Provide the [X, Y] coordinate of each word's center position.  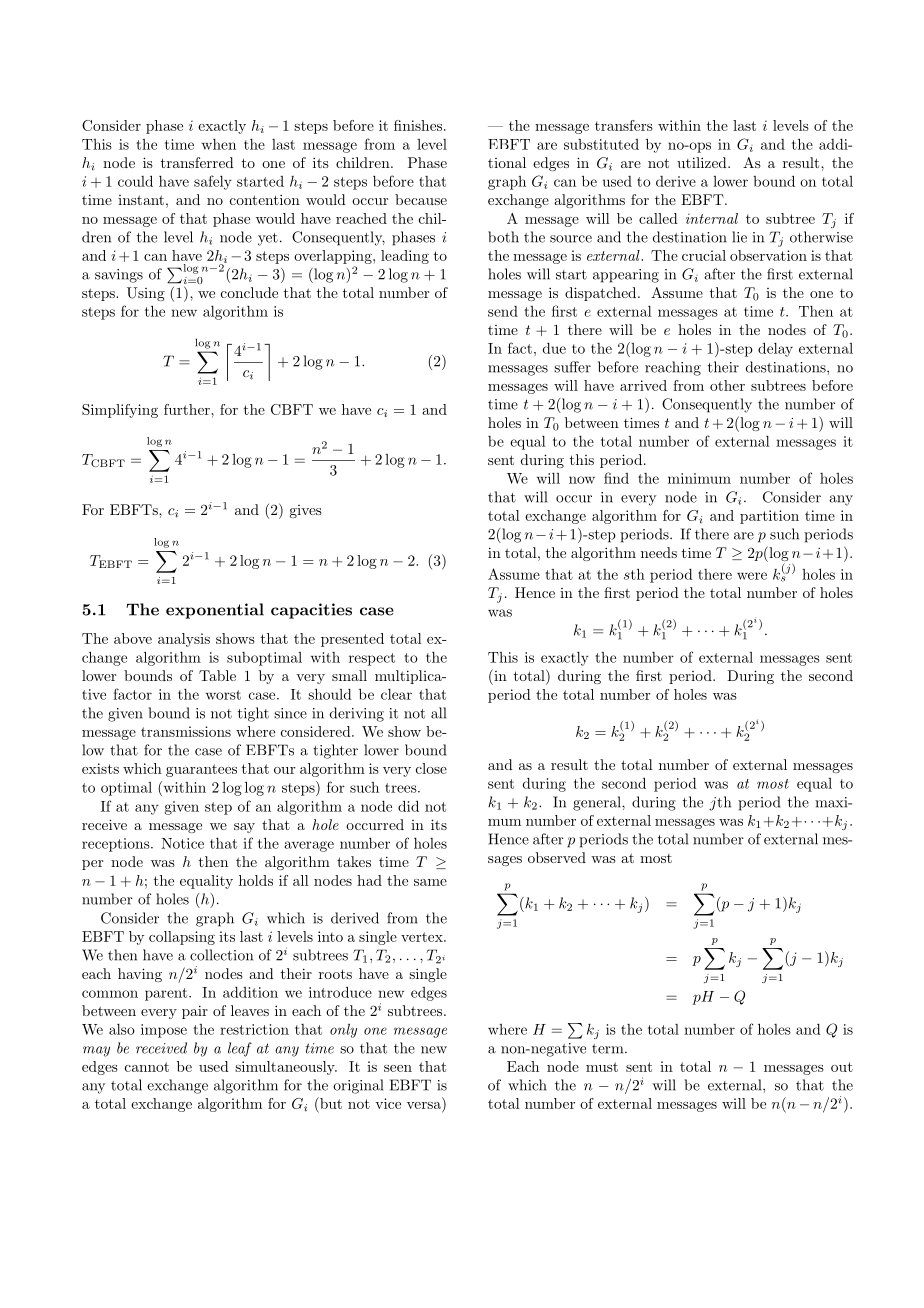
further [188, 409]
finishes [419, 125]
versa [424, 1105]
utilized [703, 162]
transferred [197, 162]
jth [720, 803]
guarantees [201, 770]
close [431, 768]
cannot [147, 1067]
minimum [699, 478]
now [582, 480]
